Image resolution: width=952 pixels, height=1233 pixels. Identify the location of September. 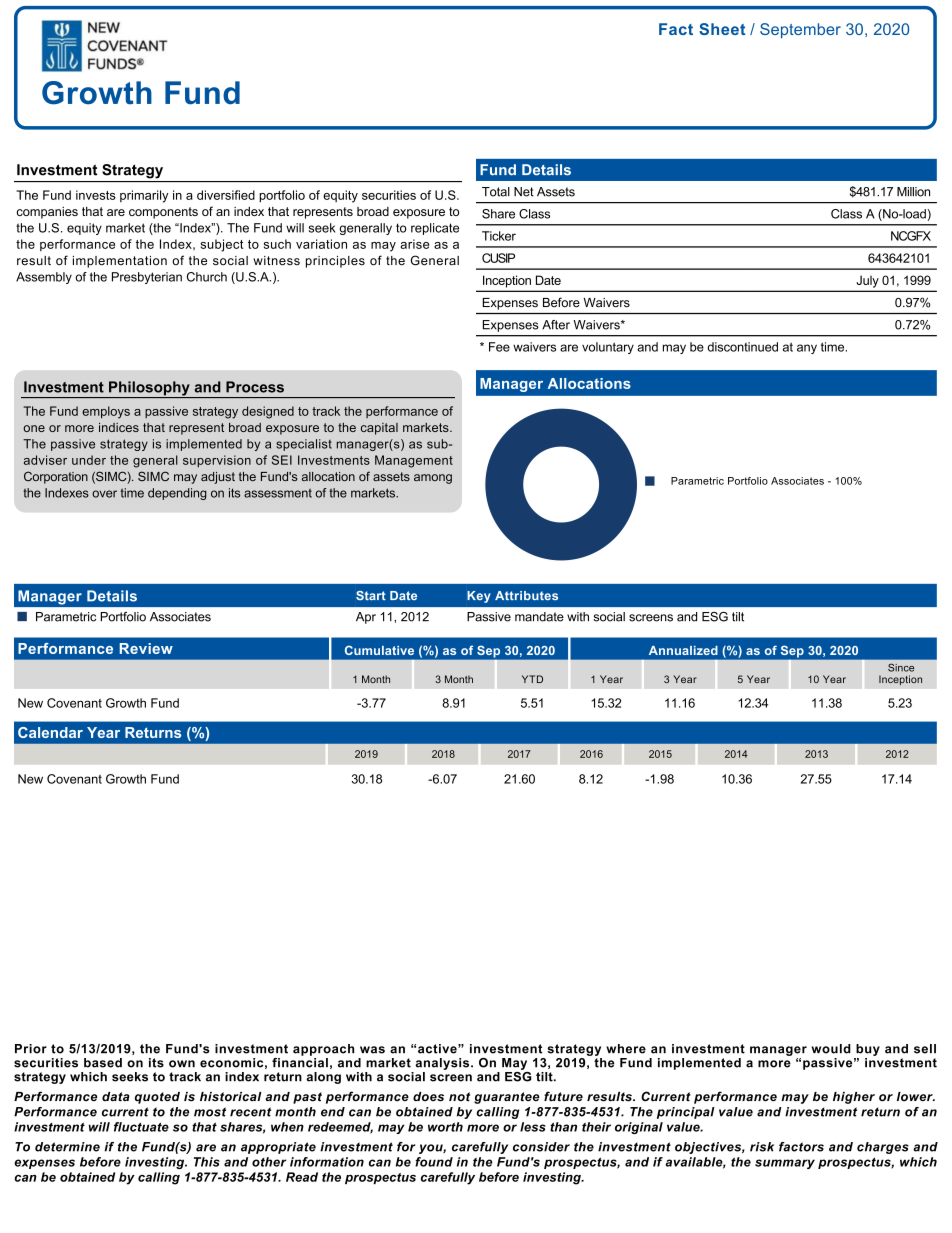
(800, 30).
